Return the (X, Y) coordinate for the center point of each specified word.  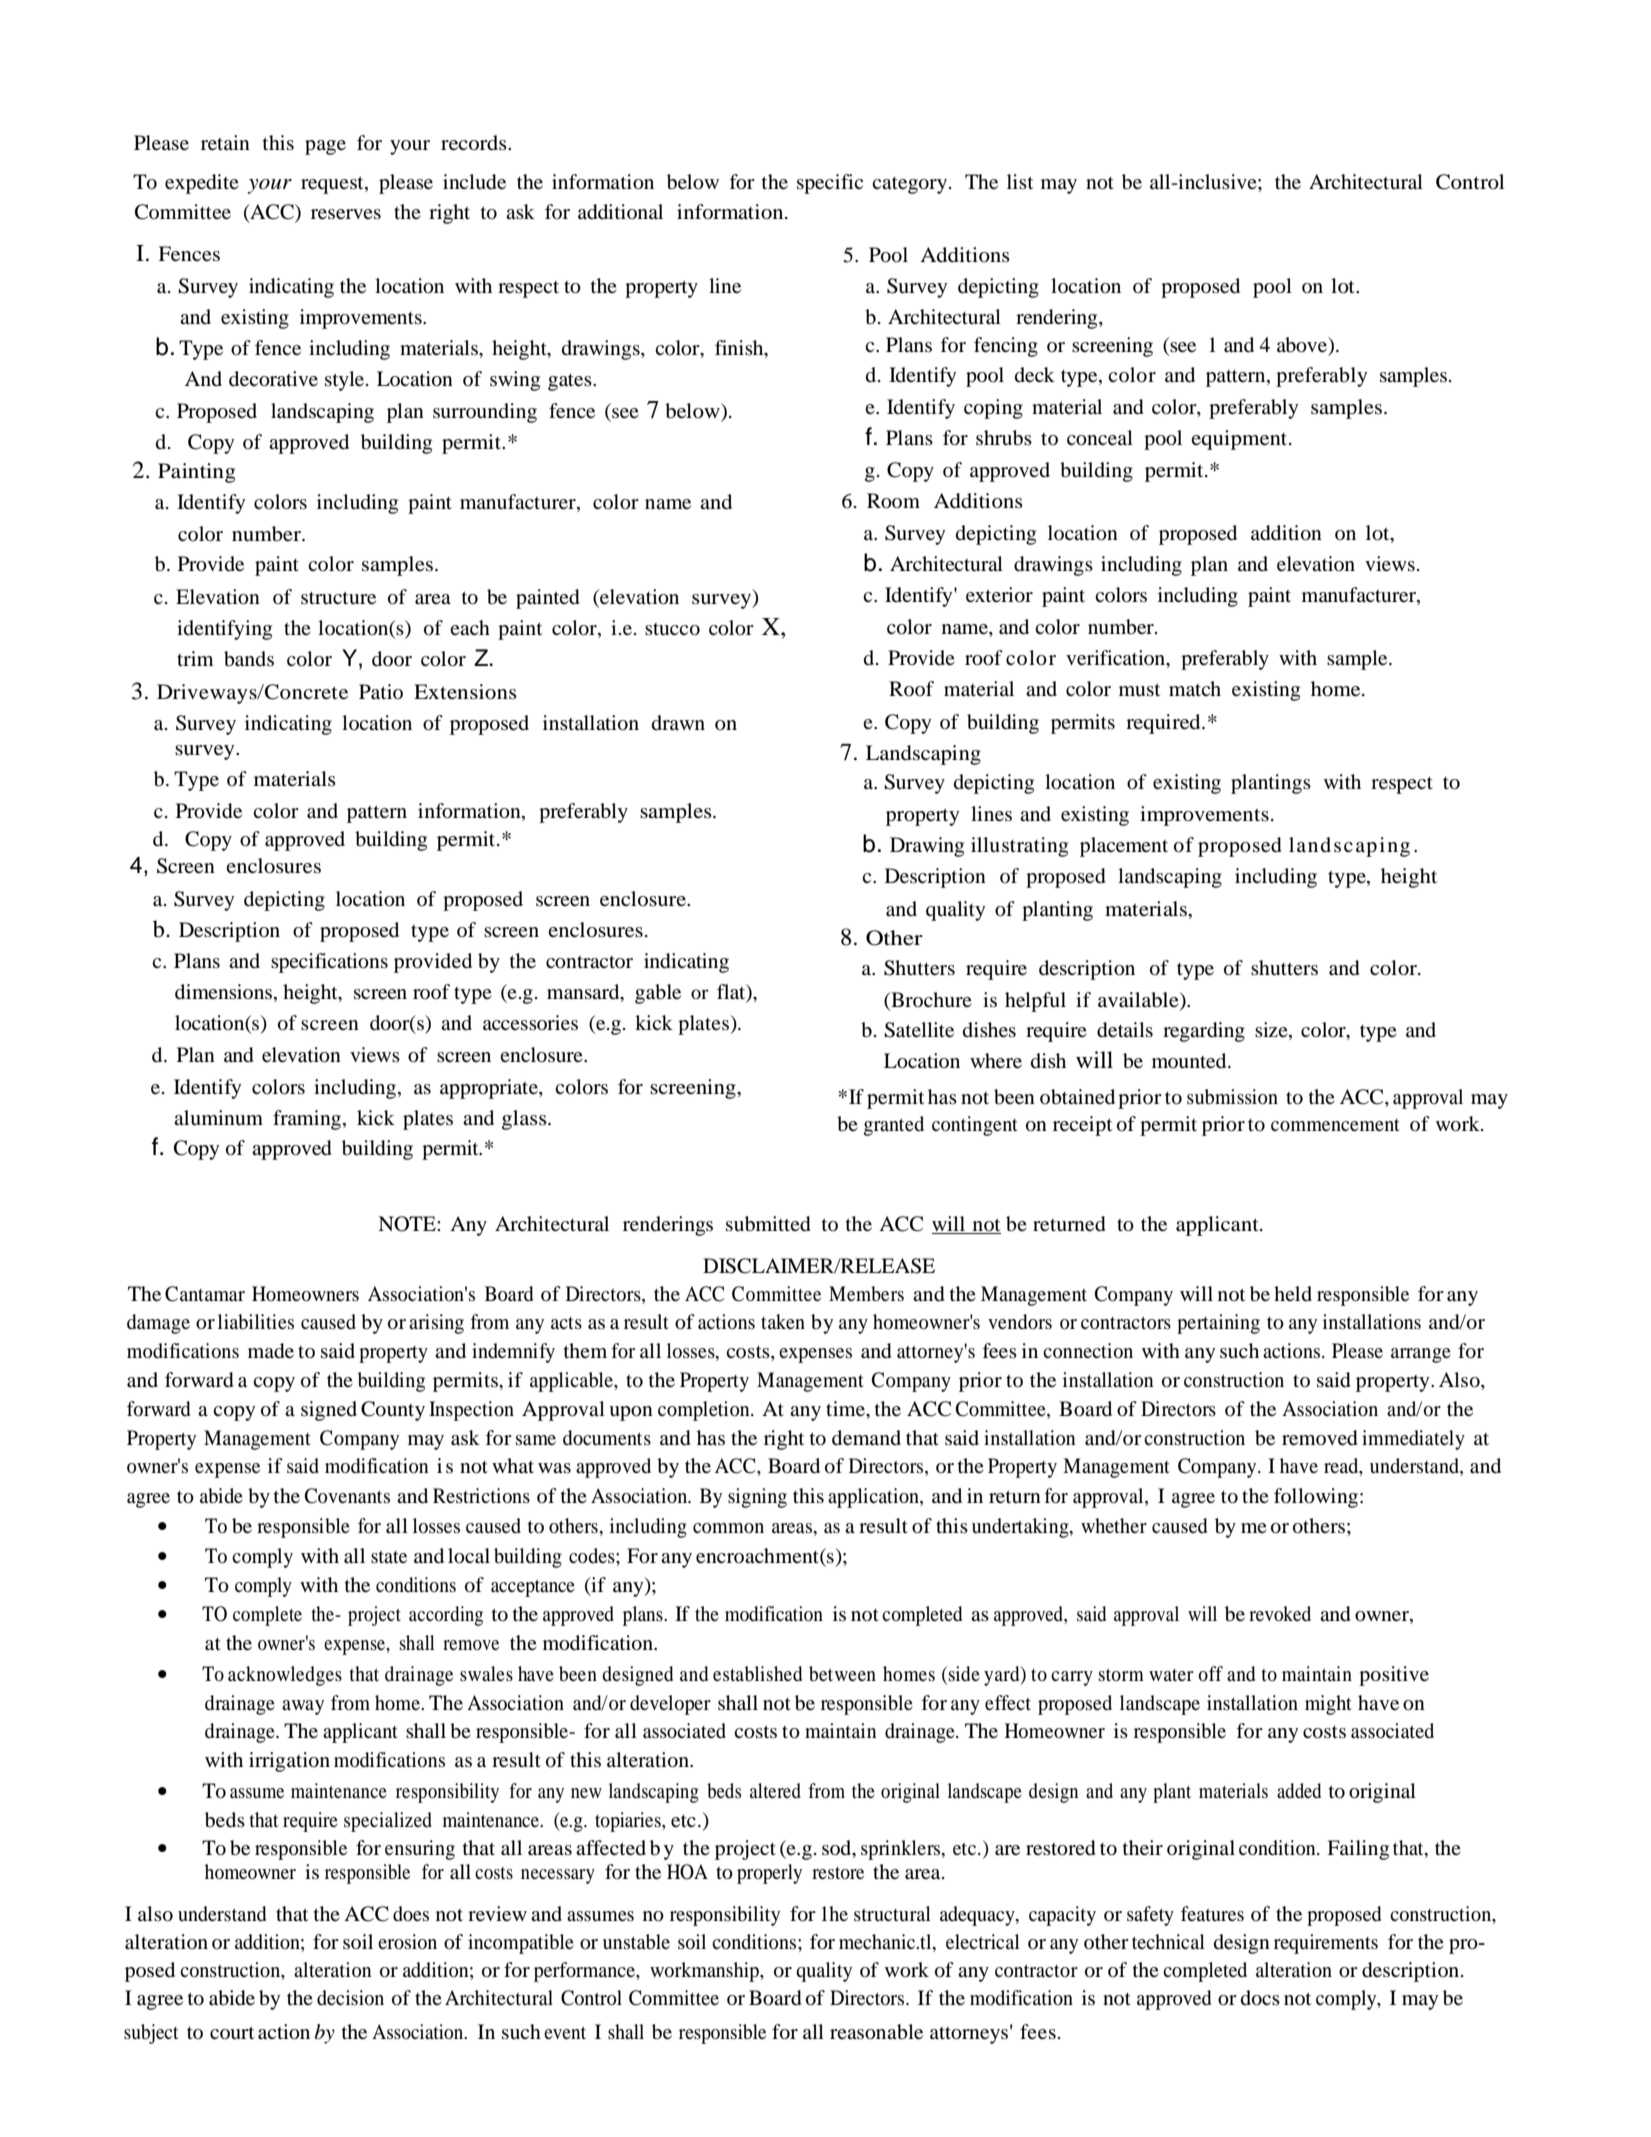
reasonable (876, 2032)
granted (894, 1126)
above (1303, 345)
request (333, 185)
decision (350, 1998)
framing (308, 1120)
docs (1260, 1998)
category (909, 185)
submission (1232, 1097)
